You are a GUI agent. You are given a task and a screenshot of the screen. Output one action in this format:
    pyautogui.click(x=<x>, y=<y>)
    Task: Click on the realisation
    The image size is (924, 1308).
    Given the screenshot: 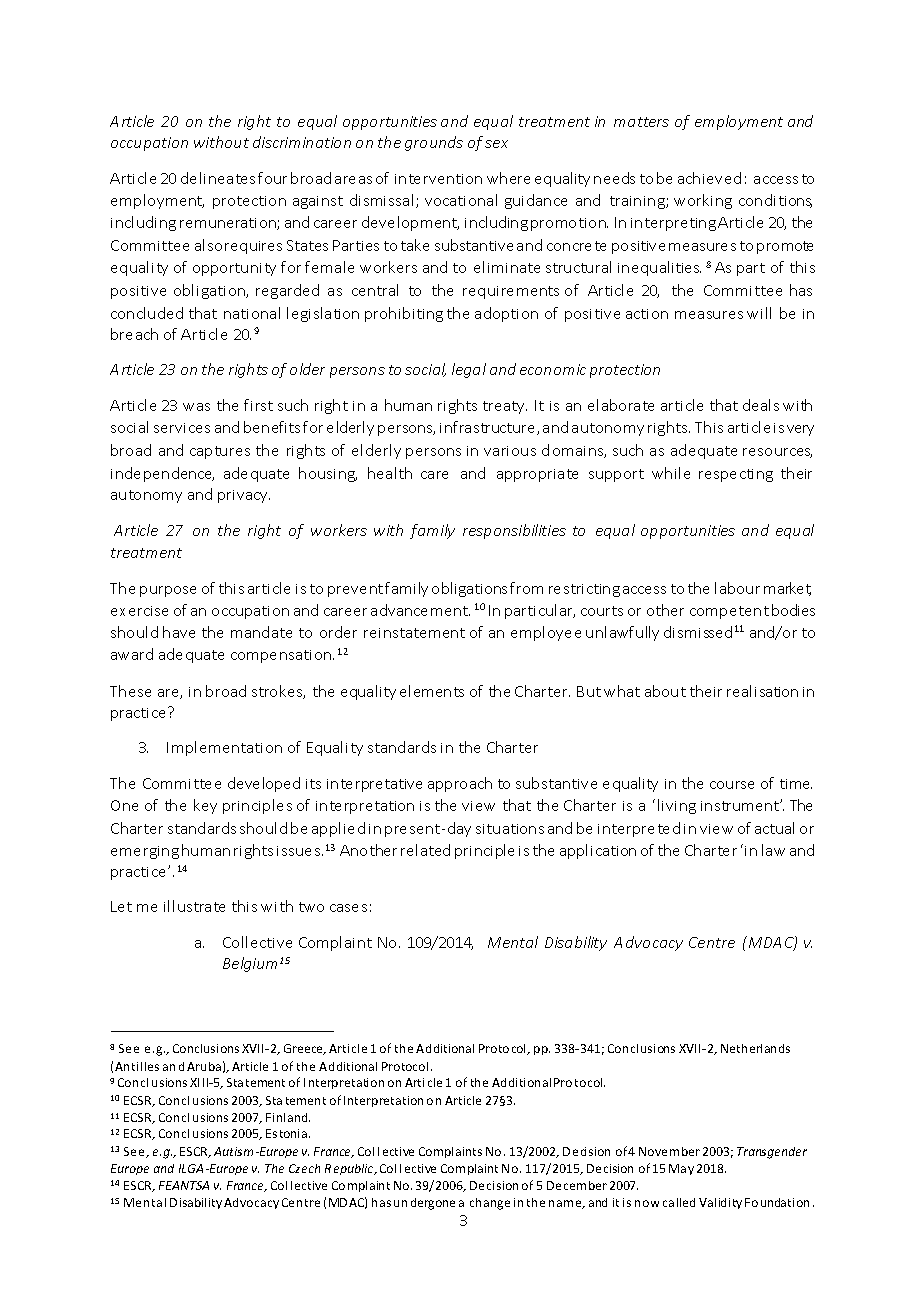 What is the action you would take?
    pyautogui.click(x=762, y=691)
